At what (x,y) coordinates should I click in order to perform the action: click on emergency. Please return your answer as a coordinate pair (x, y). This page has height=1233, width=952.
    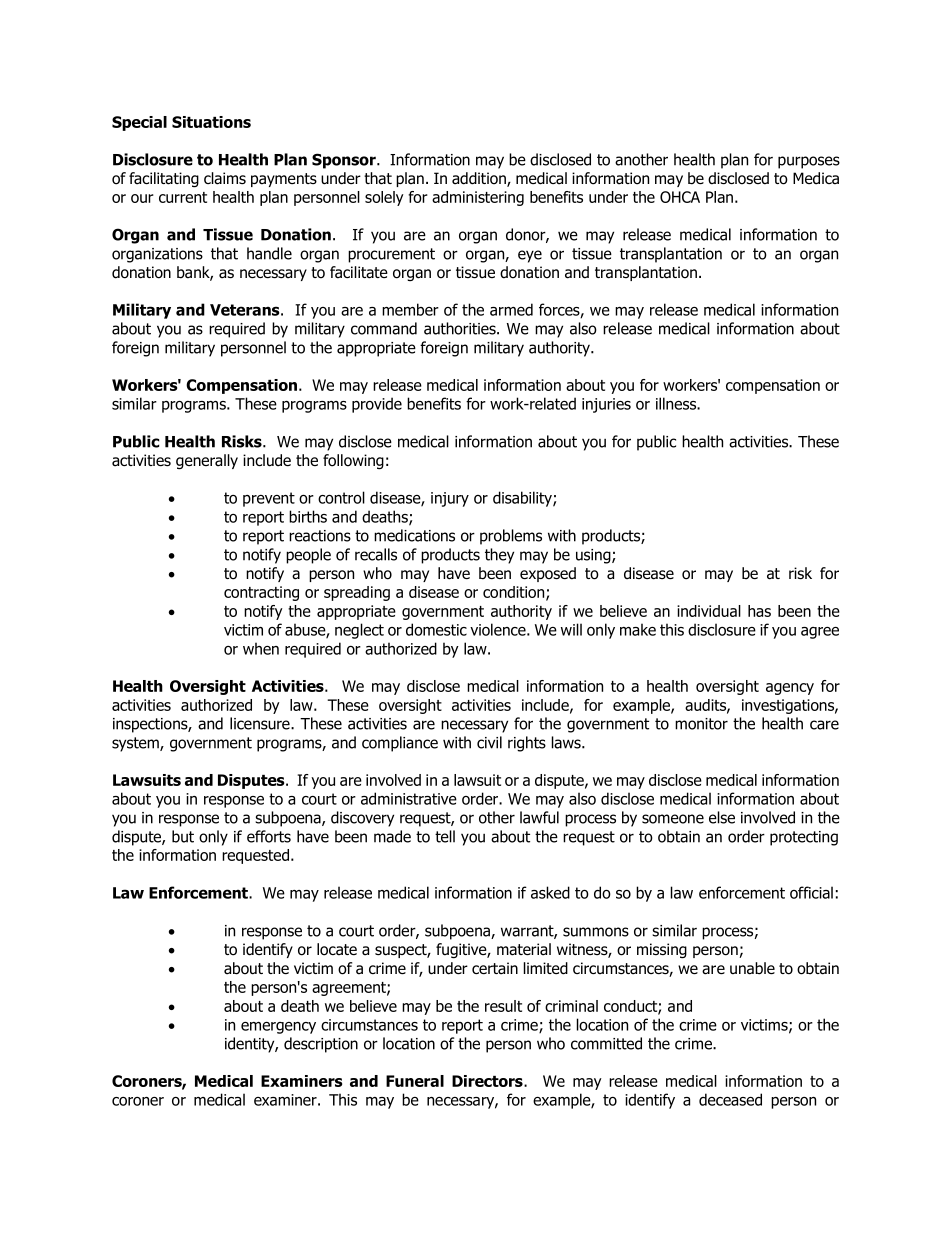
    Looking at the image, I should click on (278, 1028).
